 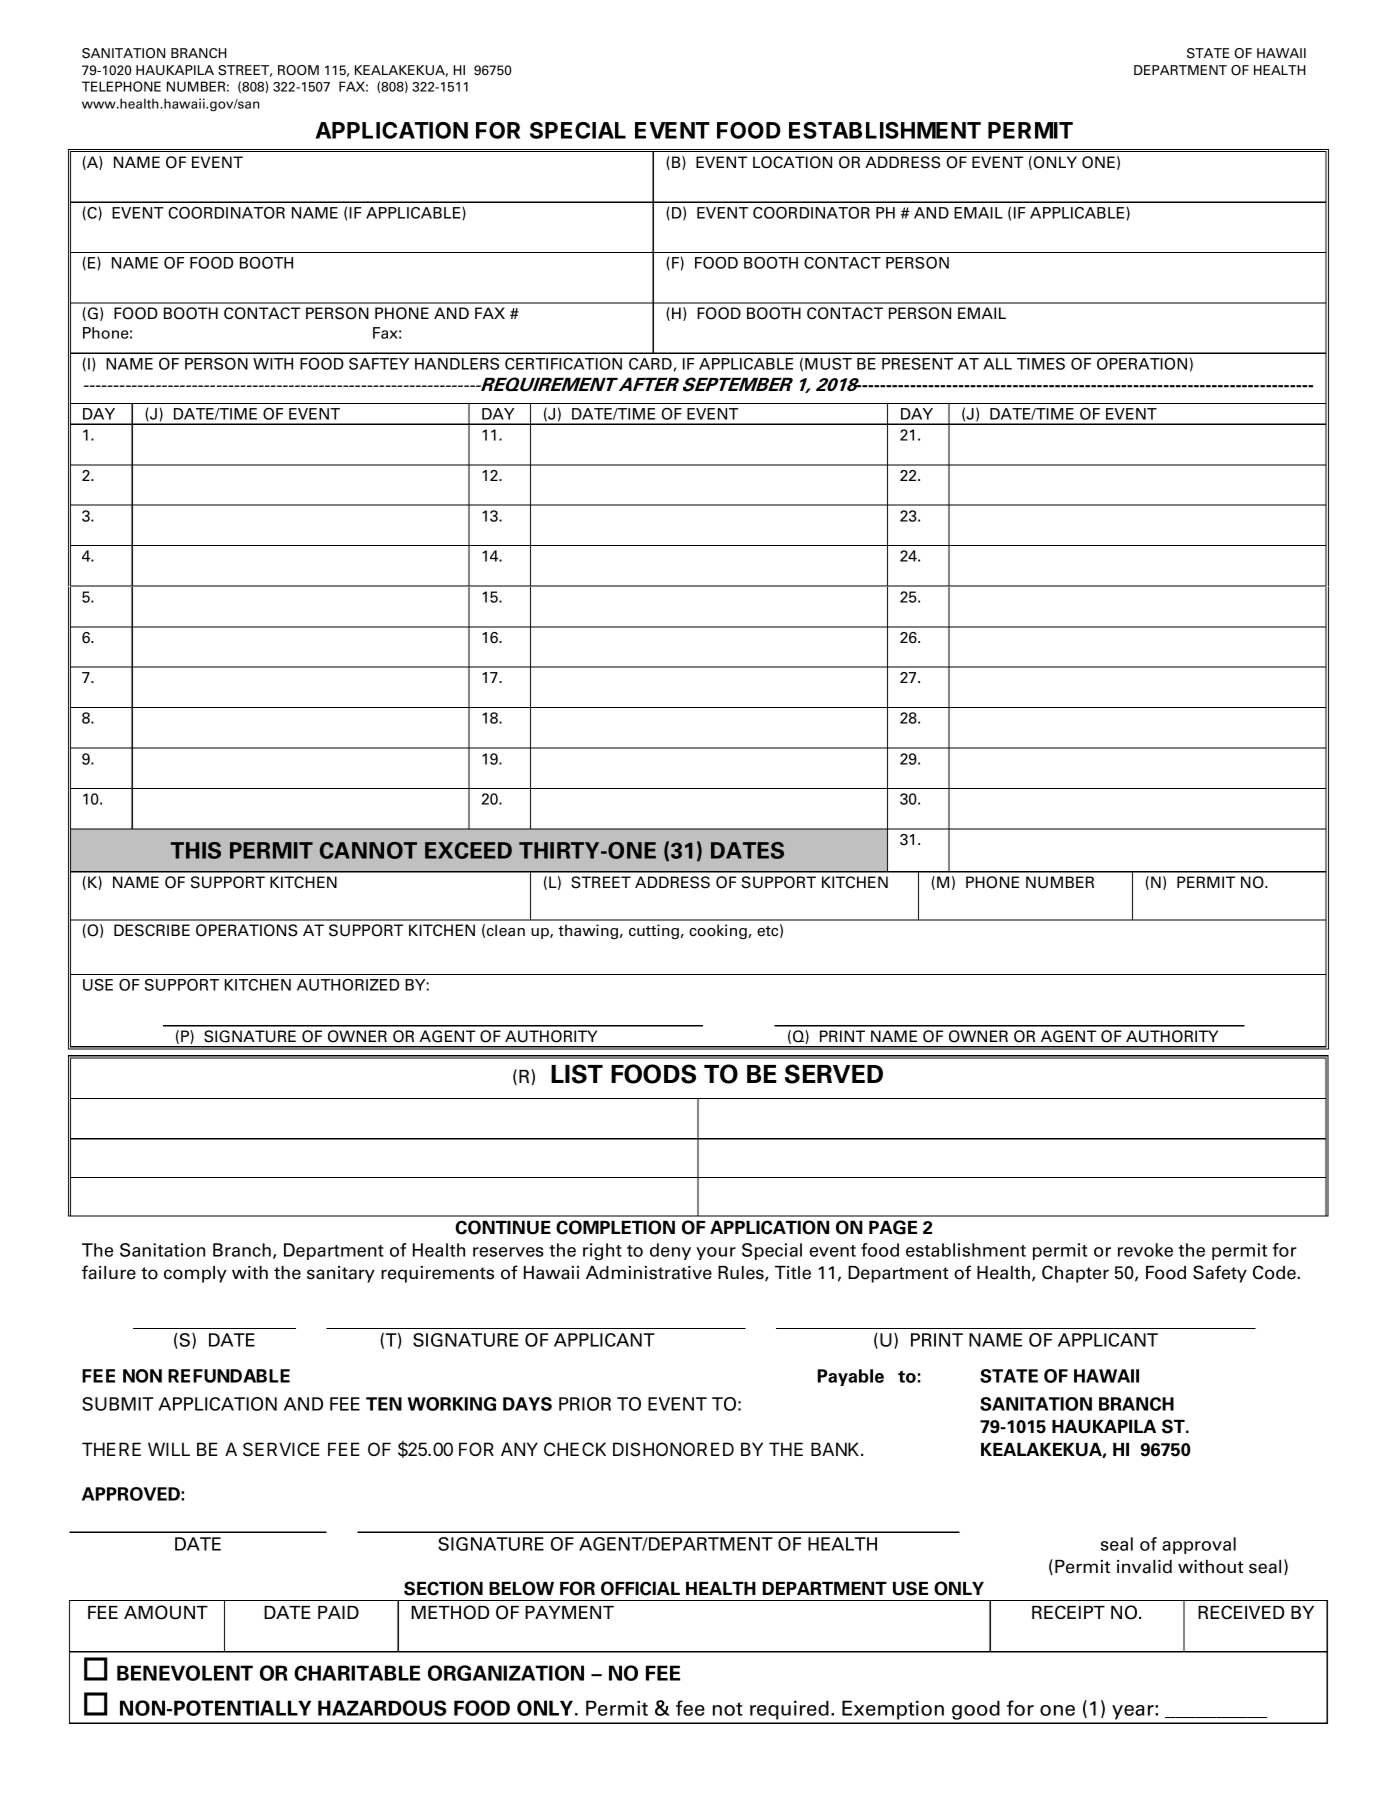 What do you see at coordinates (917, 364) in the screenshot?
I see `PRESENT` at bounding box center [917, 364].
